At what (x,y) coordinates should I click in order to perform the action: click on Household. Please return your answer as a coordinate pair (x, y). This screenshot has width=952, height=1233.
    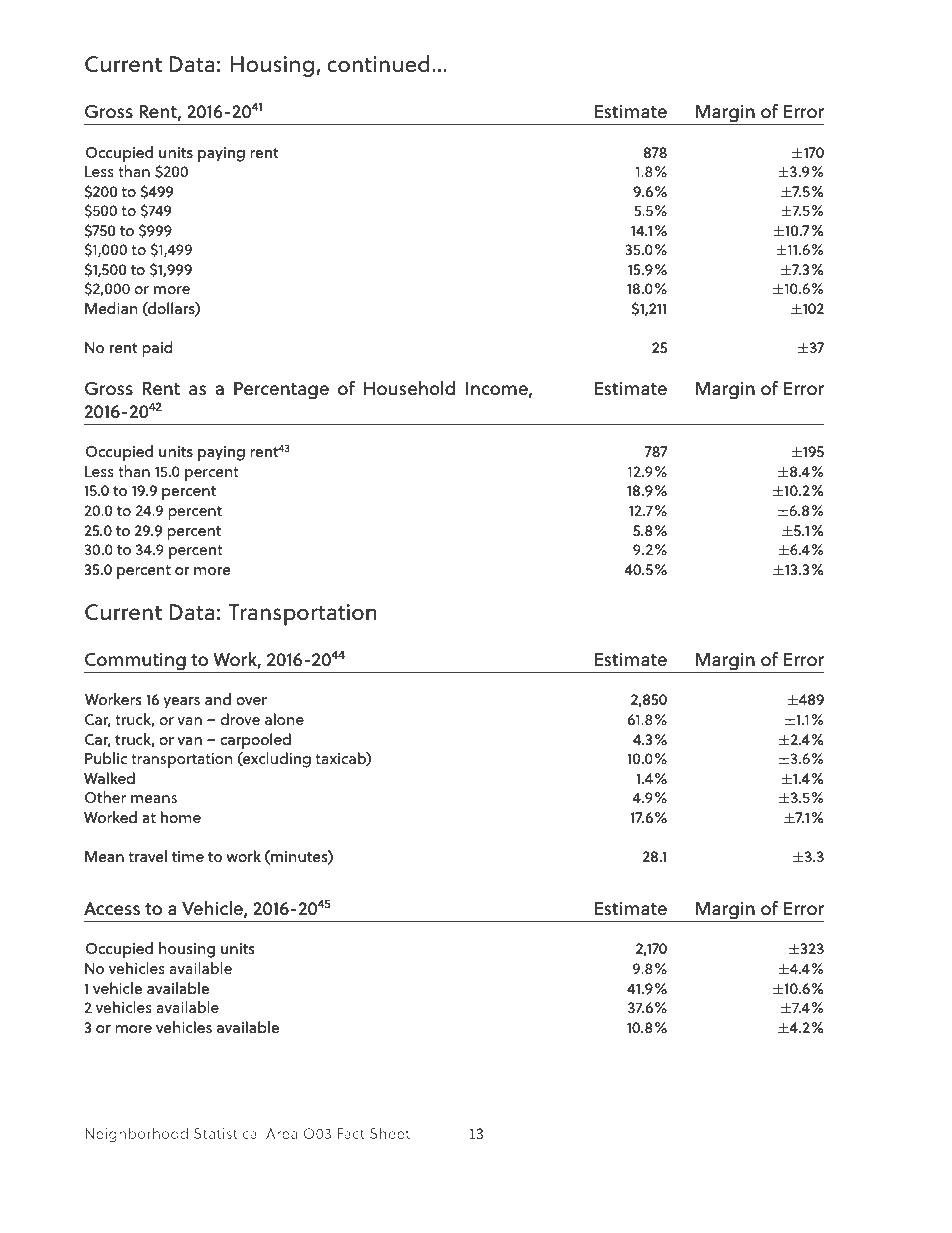
    Looking at the image, I should click on (409, 388).
